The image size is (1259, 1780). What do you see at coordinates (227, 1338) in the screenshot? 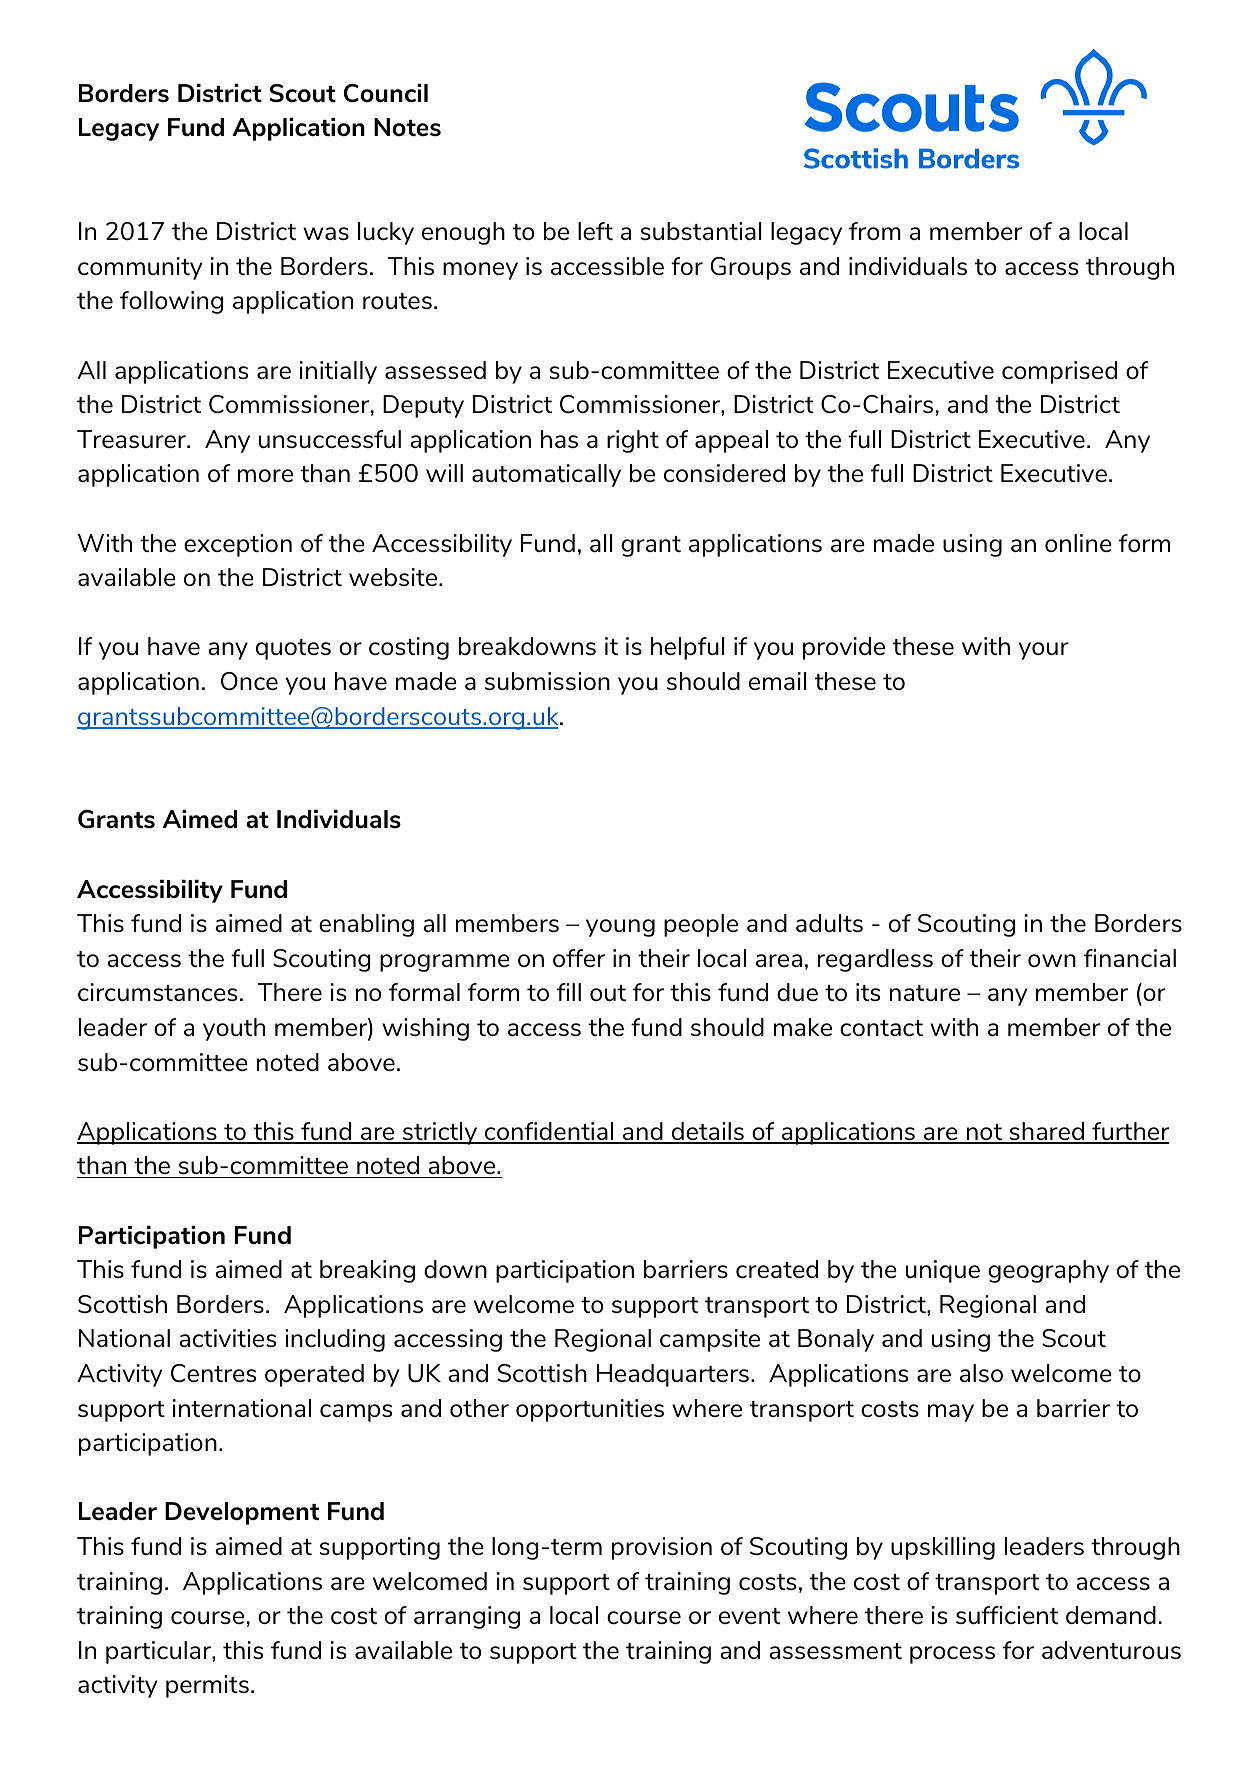
I see `activities` at bounding box center [227, 1338].
